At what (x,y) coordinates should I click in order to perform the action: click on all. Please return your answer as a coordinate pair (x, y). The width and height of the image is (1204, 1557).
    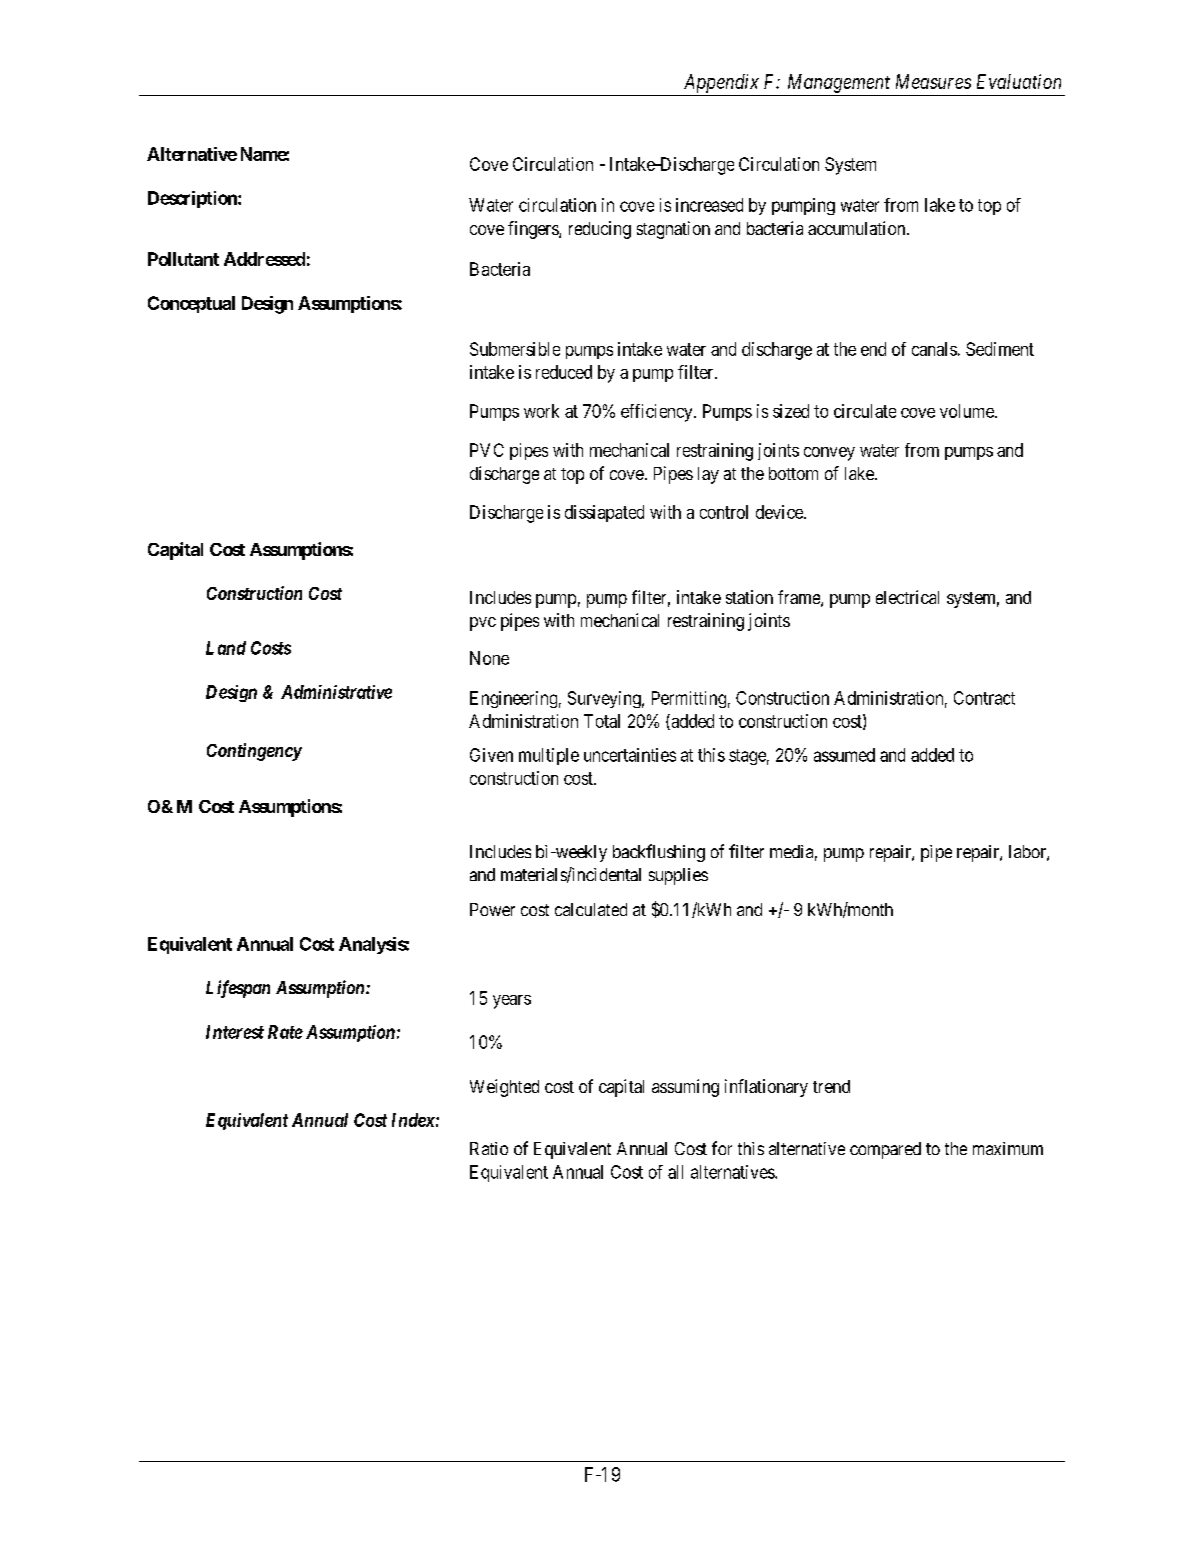
    Looking at the image, I should click on (675, 1172).
